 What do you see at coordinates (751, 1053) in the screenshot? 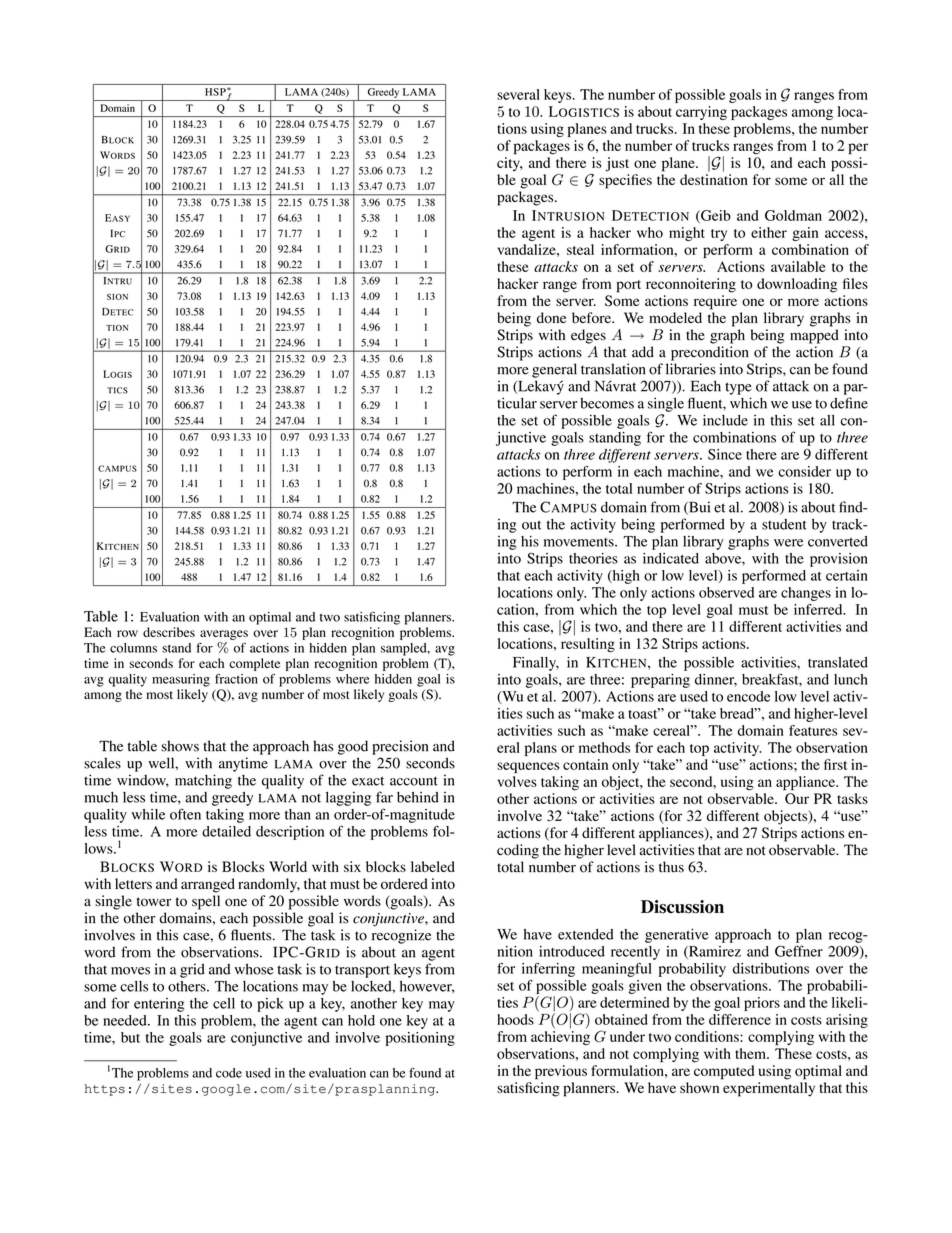
I see `them` at bounding box center [751, 1053].
